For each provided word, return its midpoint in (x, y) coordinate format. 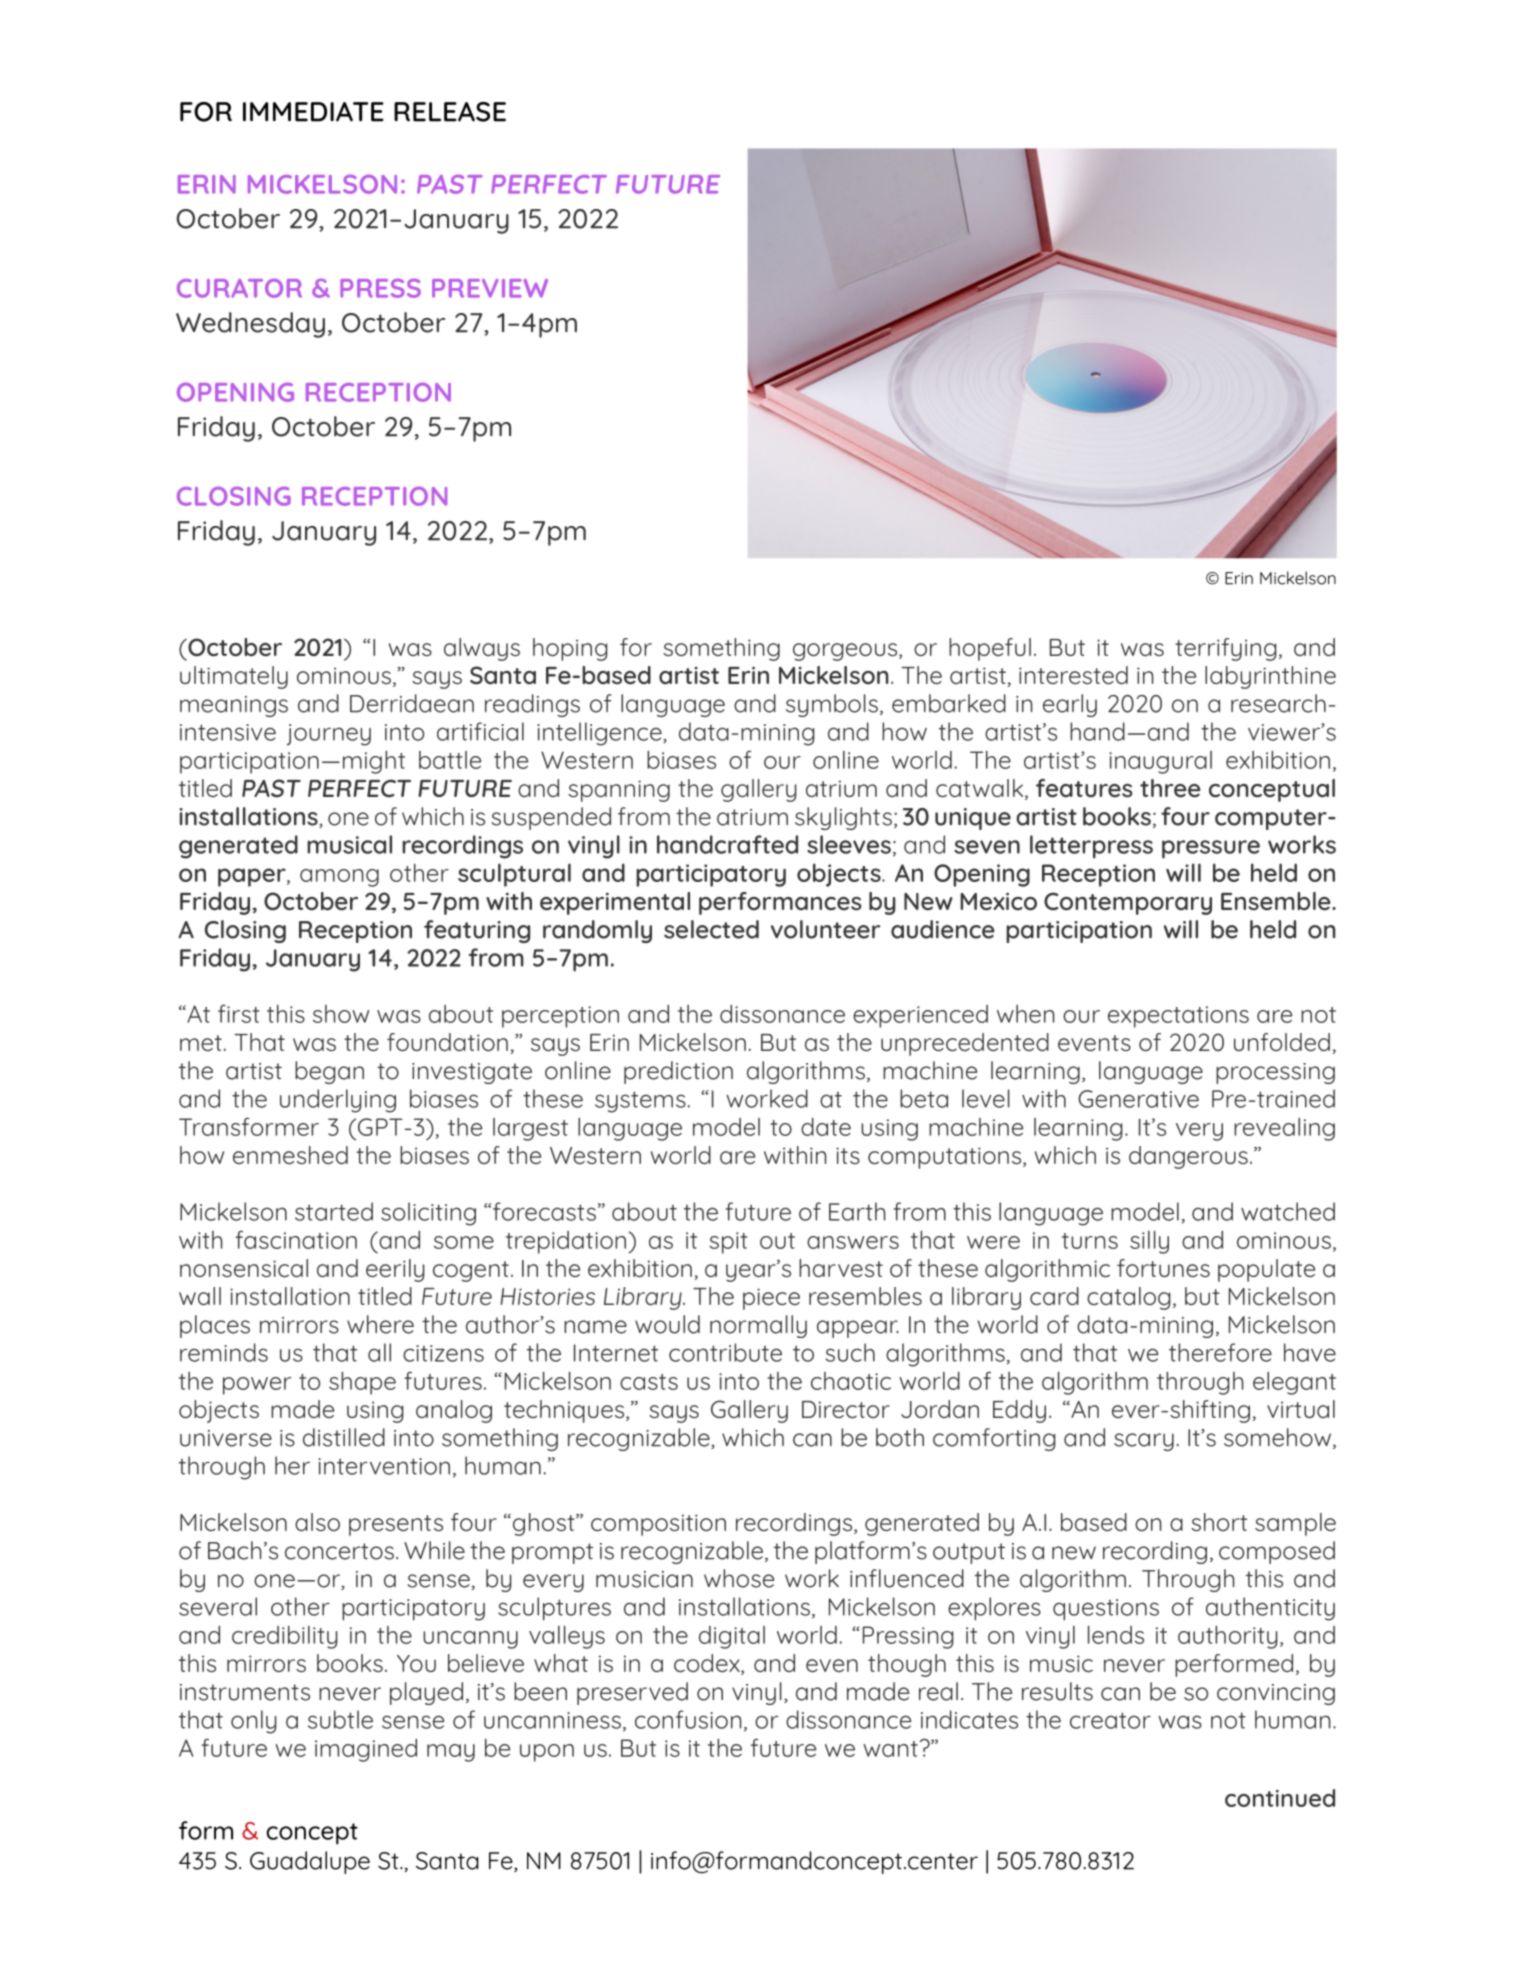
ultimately (234, 677)
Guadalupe (310, 1862)
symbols (832, 705)
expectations (1178, 1017)
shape (362, 1383)
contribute (725, 1352)
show (341, 1014)
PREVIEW (490, 288)
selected (711, 929)
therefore (1220, 1352)
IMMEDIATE (313, 112)
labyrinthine (1270, 677)
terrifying (1226, 649)
